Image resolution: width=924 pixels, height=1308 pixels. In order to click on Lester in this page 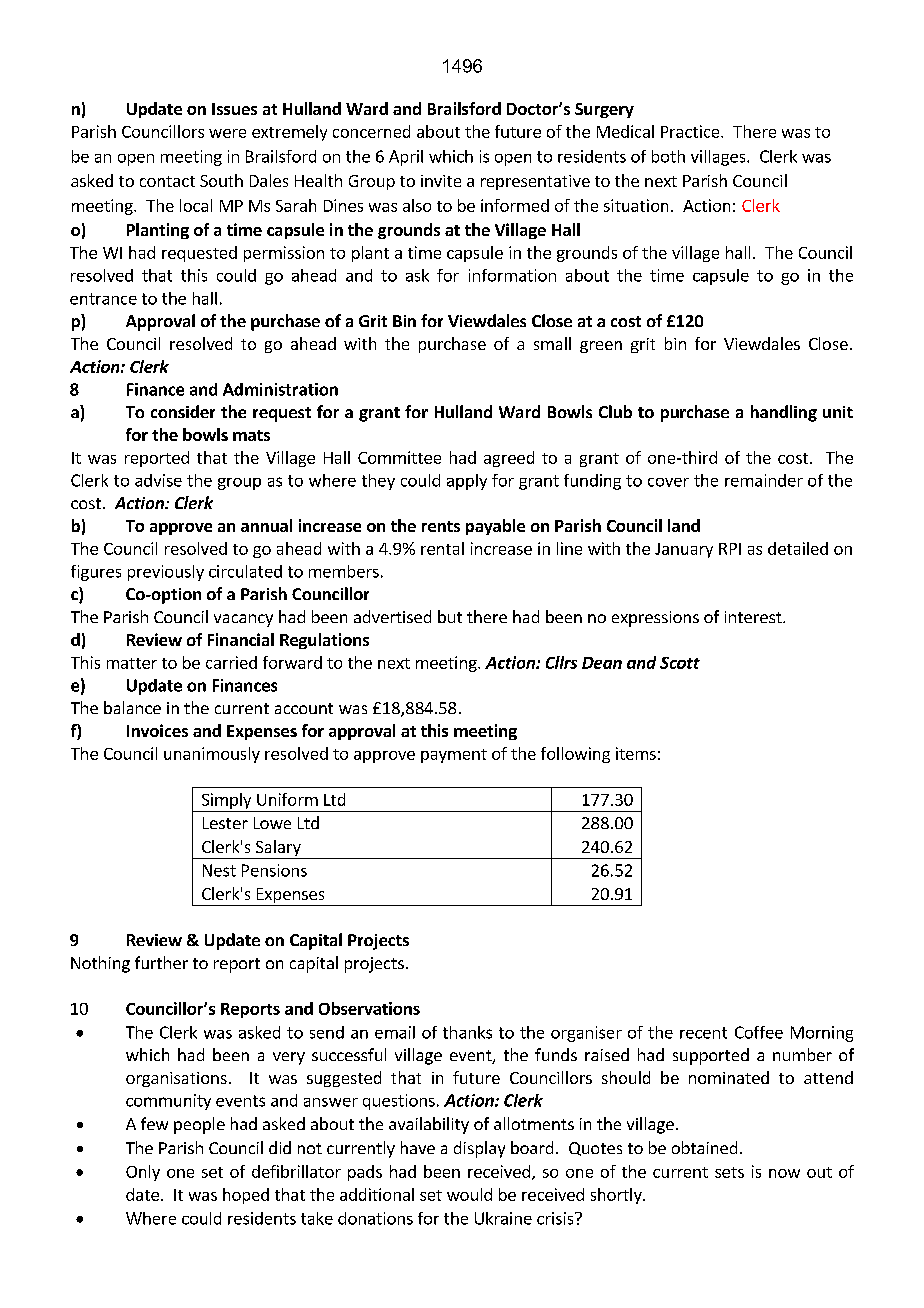, I will do `click(225, 823)`.
